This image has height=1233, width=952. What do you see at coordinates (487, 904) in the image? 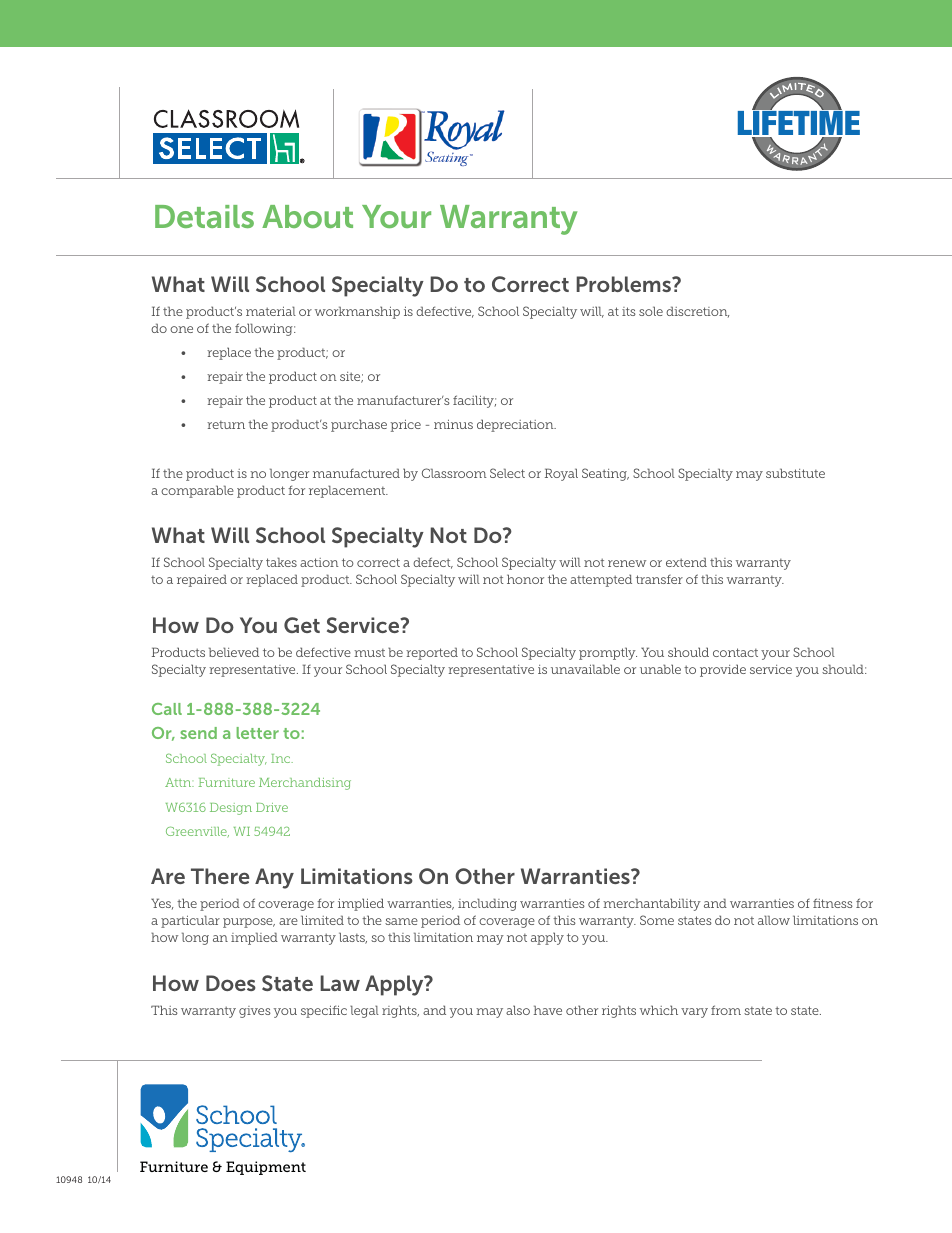
I see `including` at bounding box center [487, 904].
